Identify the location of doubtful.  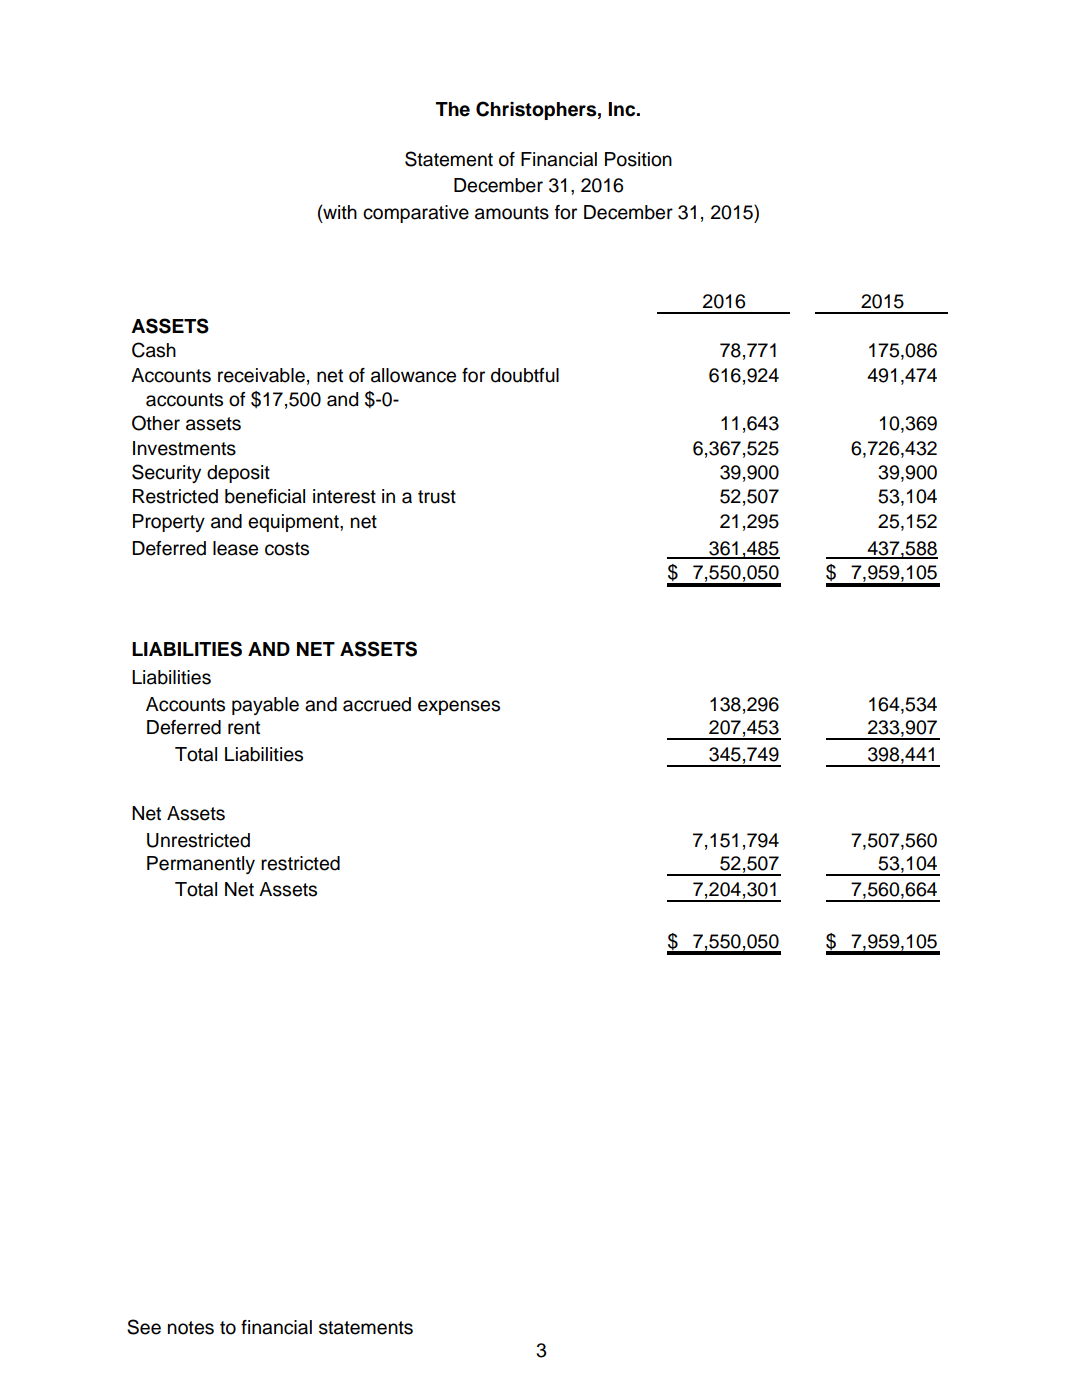
(525, 375).
